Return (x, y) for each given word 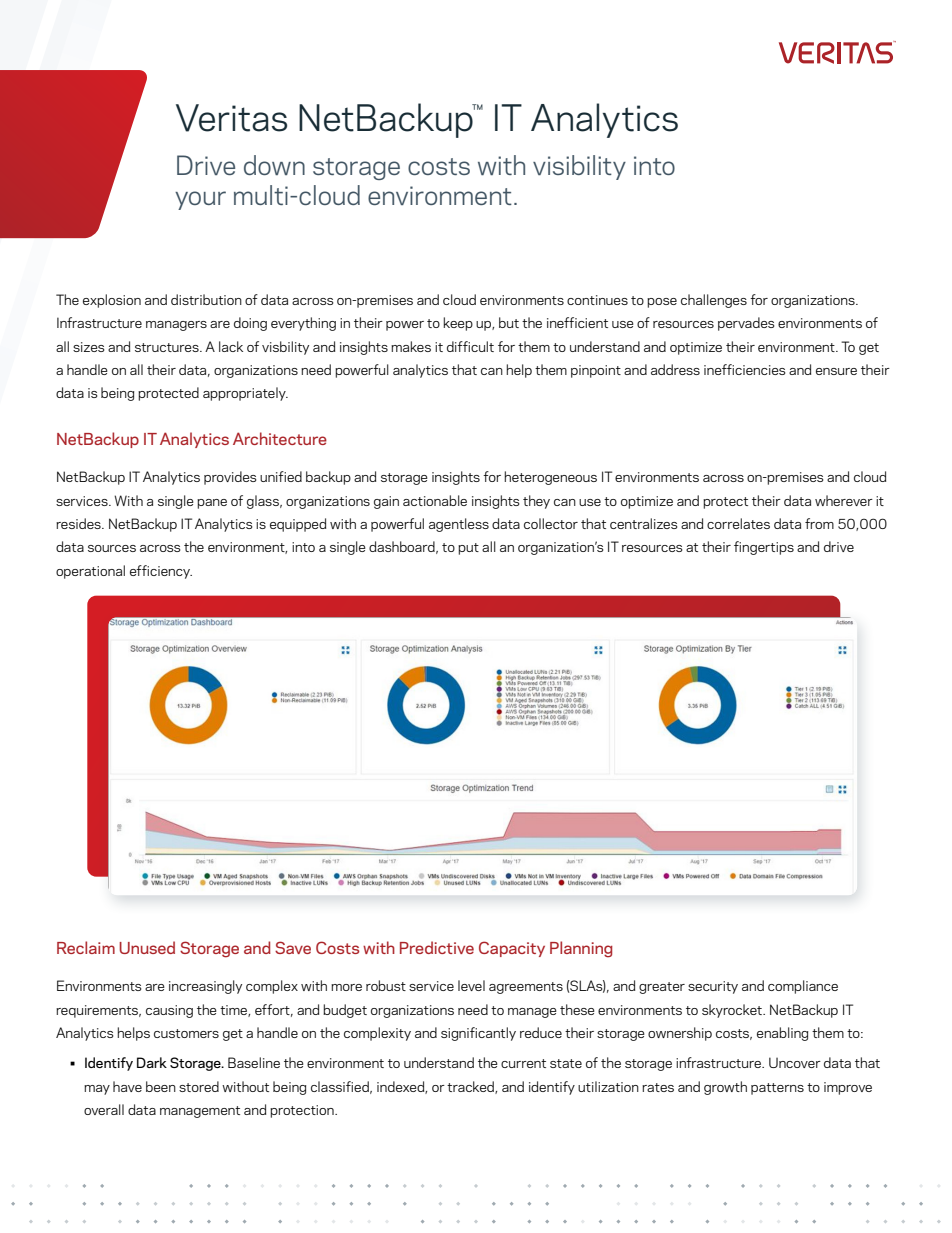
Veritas (231, 118)
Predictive (437, 947)
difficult (470, 346)
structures (168, 347)
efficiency (161, 572)
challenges (714, 301)
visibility (579, 167)
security (713, 987)
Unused (147, 947)
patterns (777, 1089)
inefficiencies (745, 369)
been (161, 1086)
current (523, 1063)
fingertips (764, 548)
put (468, 549)
